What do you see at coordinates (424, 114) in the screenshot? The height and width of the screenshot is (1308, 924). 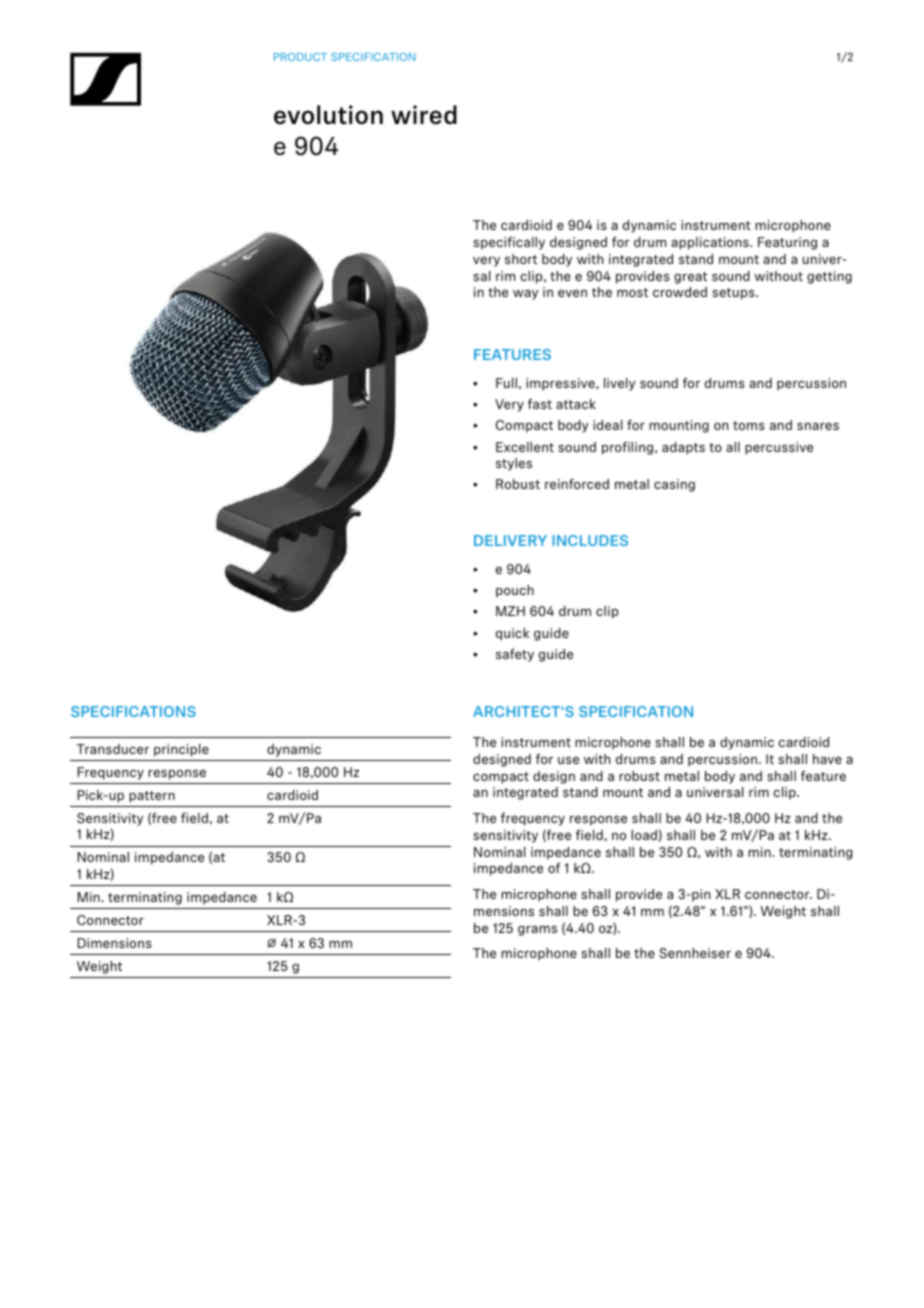 I see `wired` at bounding box center [424, 114].
